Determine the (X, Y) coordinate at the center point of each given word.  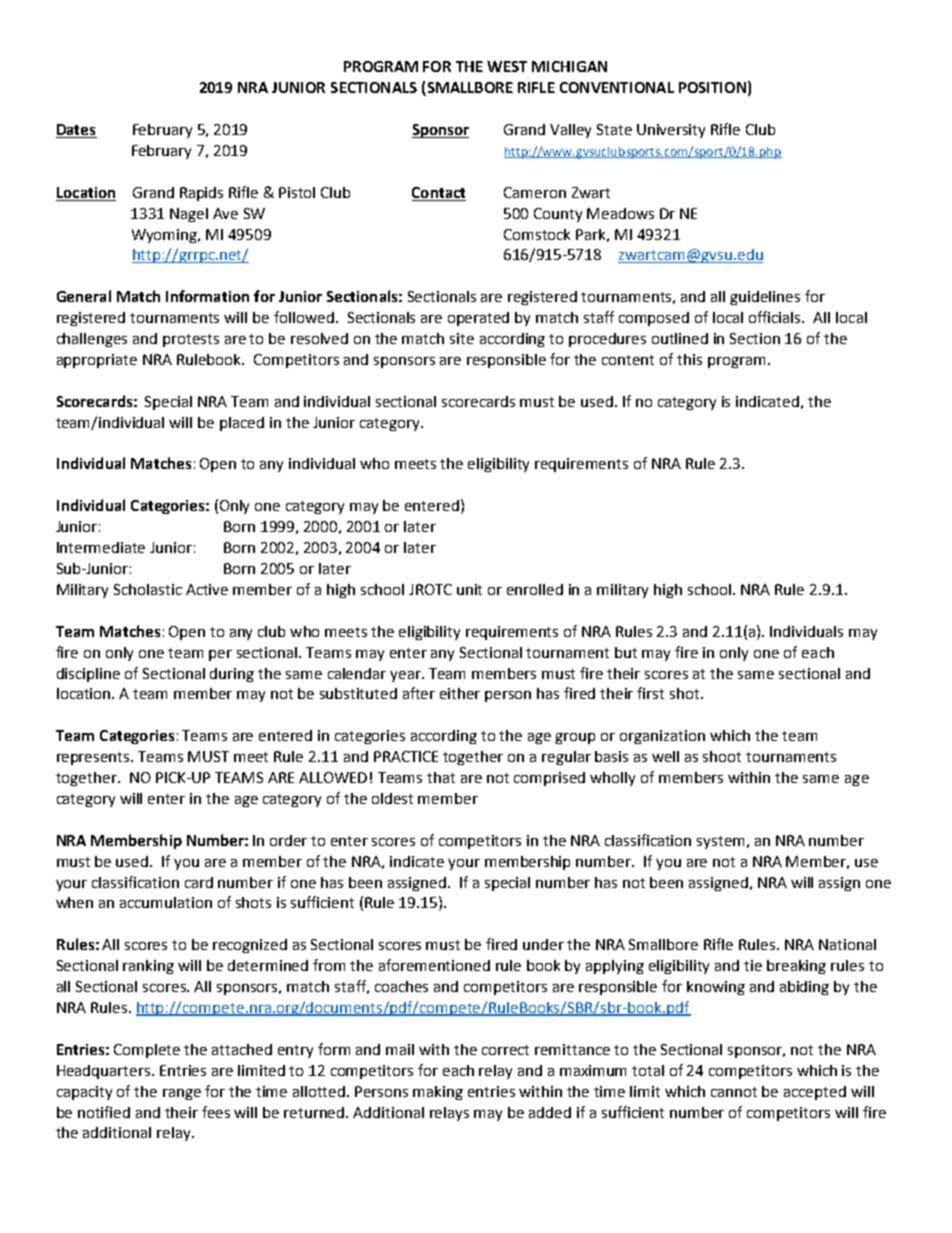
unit (469, 589)
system (720, 842)
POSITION (712, 87)
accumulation (166, 902)
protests (191, 340)
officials (776, 317)
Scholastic (148, 589)
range (182, 1094)
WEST (507, 66)
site (462, 338)
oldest (392, 798)
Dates (76, 131)
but (626, 652)
